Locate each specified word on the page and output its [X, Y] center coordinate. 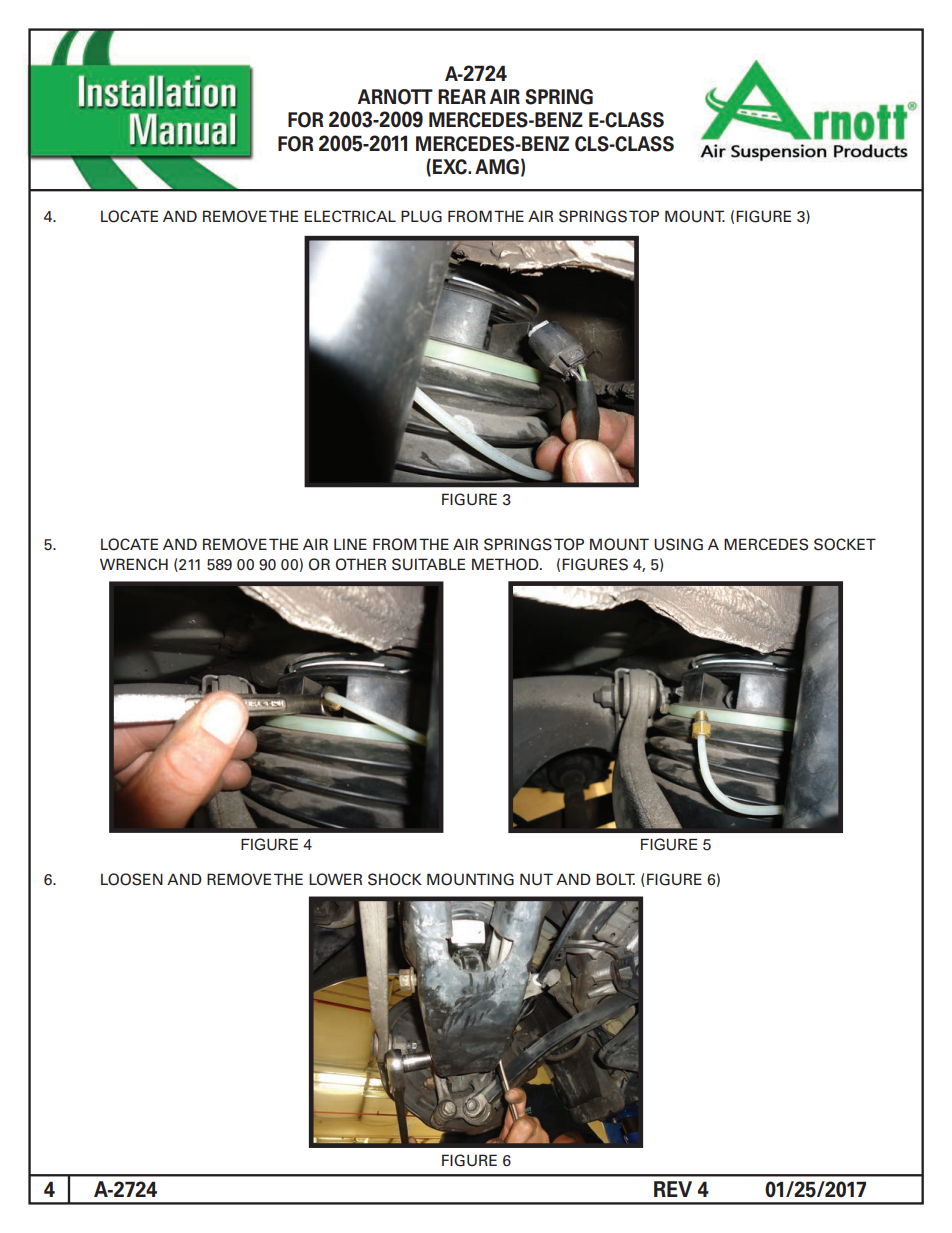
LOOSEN [132, 879]
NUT [536, 879]
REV [673, 1189]
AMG [497, 167]
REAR [462, 96]
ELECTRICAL [350, 216]
